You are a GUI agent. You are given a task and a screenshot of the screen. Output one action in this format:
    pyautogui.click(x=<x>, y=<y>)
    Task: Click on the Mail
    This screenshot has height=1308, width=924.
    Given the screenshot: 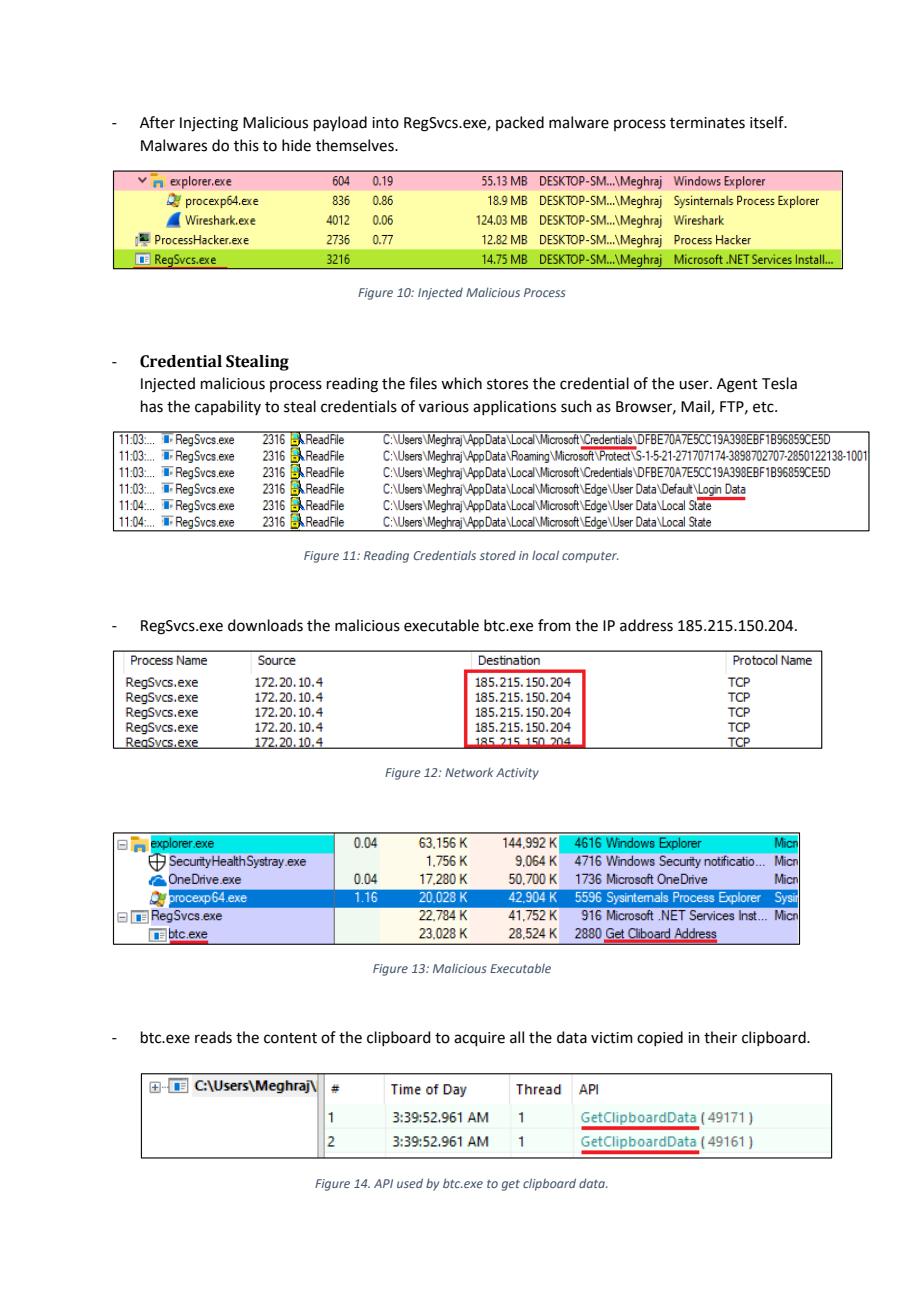 What is the action you would take?
    pyautogui.click(x=696, y=407)
